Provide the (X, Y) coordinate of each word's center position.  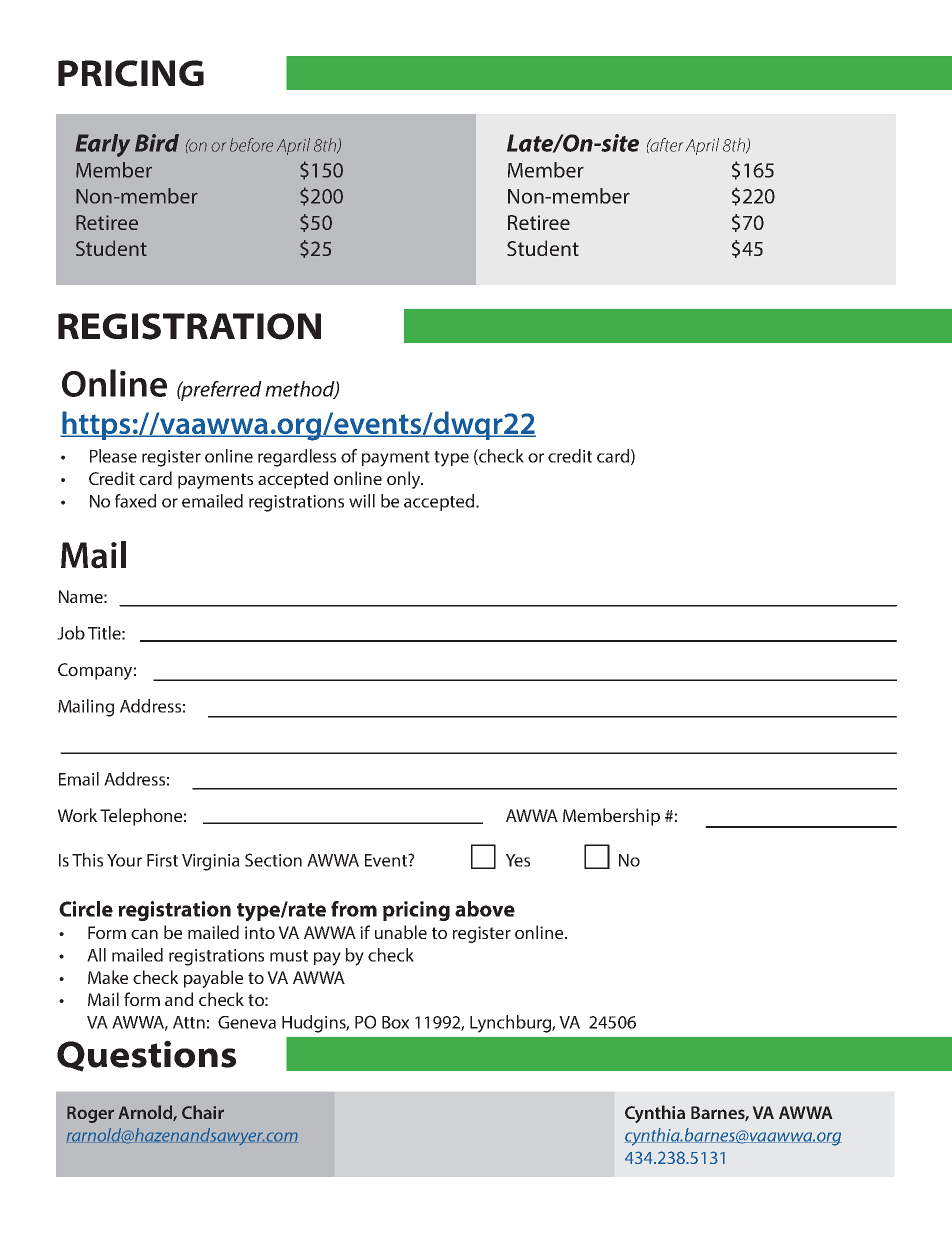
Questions (146, 1056)
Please (113, 456)
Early (102, 145)
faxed (135, 501)
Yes (518, 860)
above (485, 909)
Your (124, 860)
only (405, 480)
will (362, 501)
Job (71, 633)
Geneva (247, 1022)
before (251, 145)
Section (273, 860)
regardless (297, 458)
